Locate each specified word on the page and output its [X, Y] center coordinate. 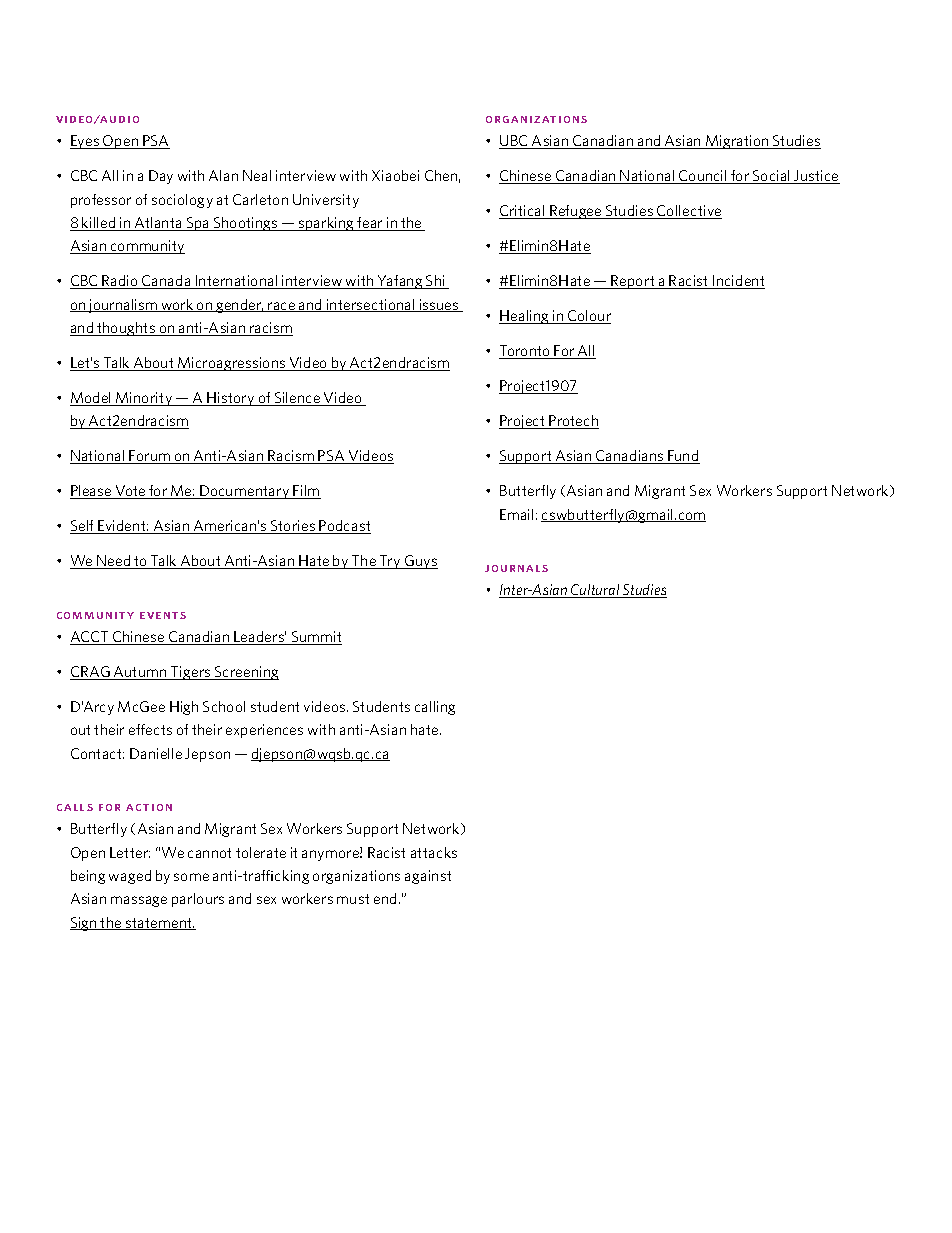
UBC [515, 142]
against [428, 877]
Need [114, 562]
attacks [434, 852]
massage [139, 901]
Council [703, 177]
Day [161, 177]
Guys [420, 562]
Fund [683, 457]
